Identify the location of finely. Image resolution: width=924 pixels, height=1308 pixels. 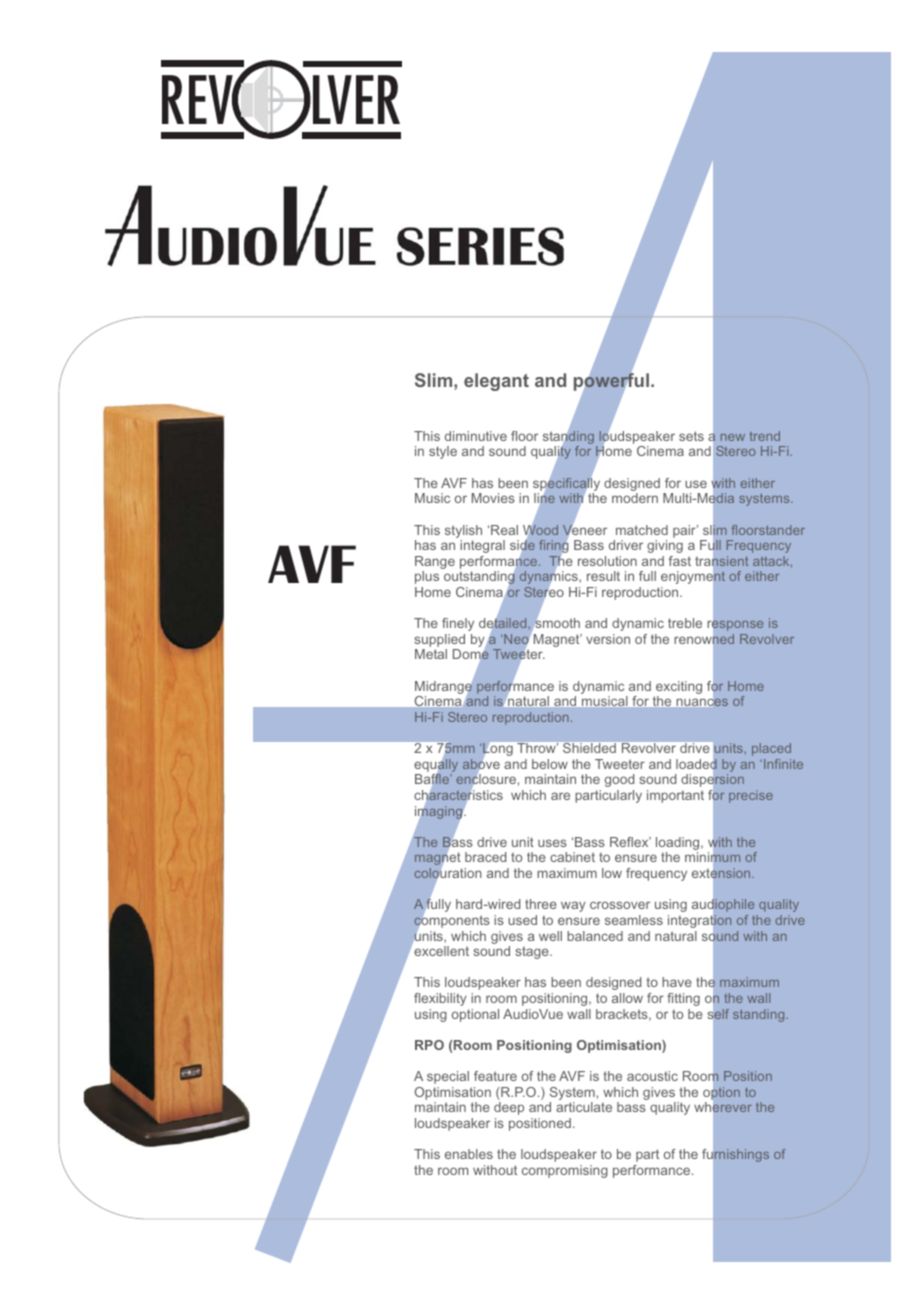
(458, 624).
